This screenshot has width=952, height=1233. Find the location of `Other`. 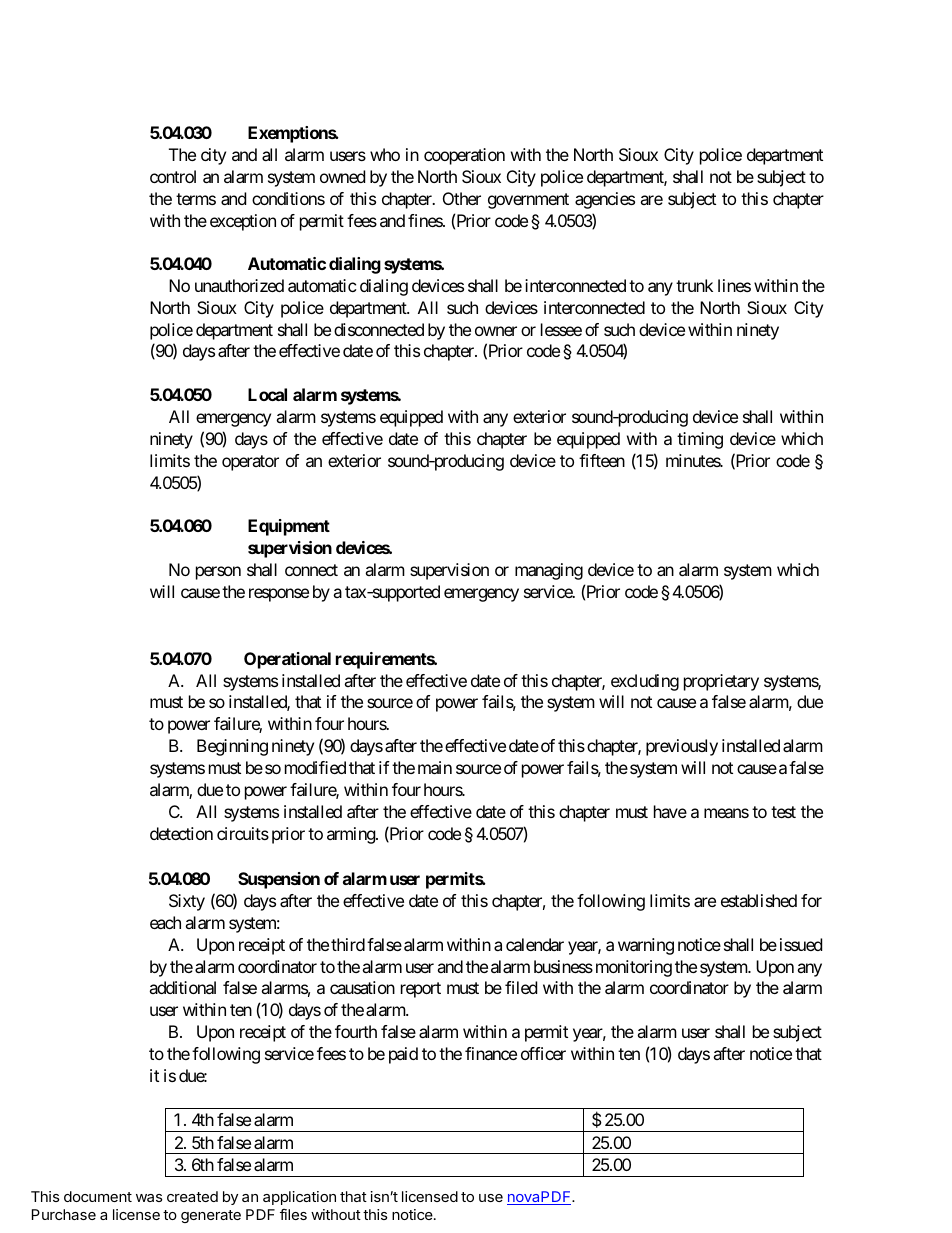

Other is located at coordinates (462, 198).
